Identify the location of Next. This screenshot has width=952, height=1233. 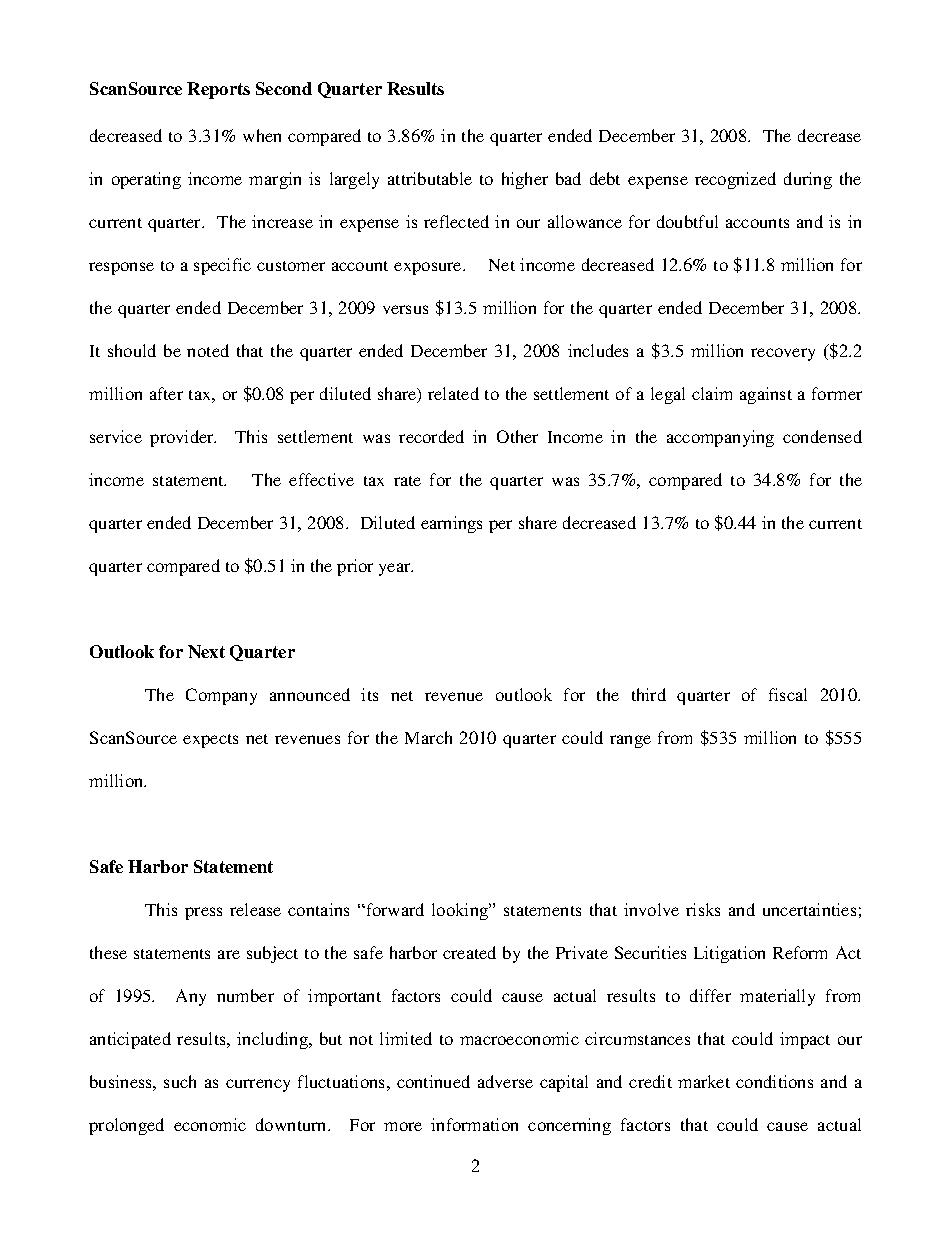
(206, 651).
